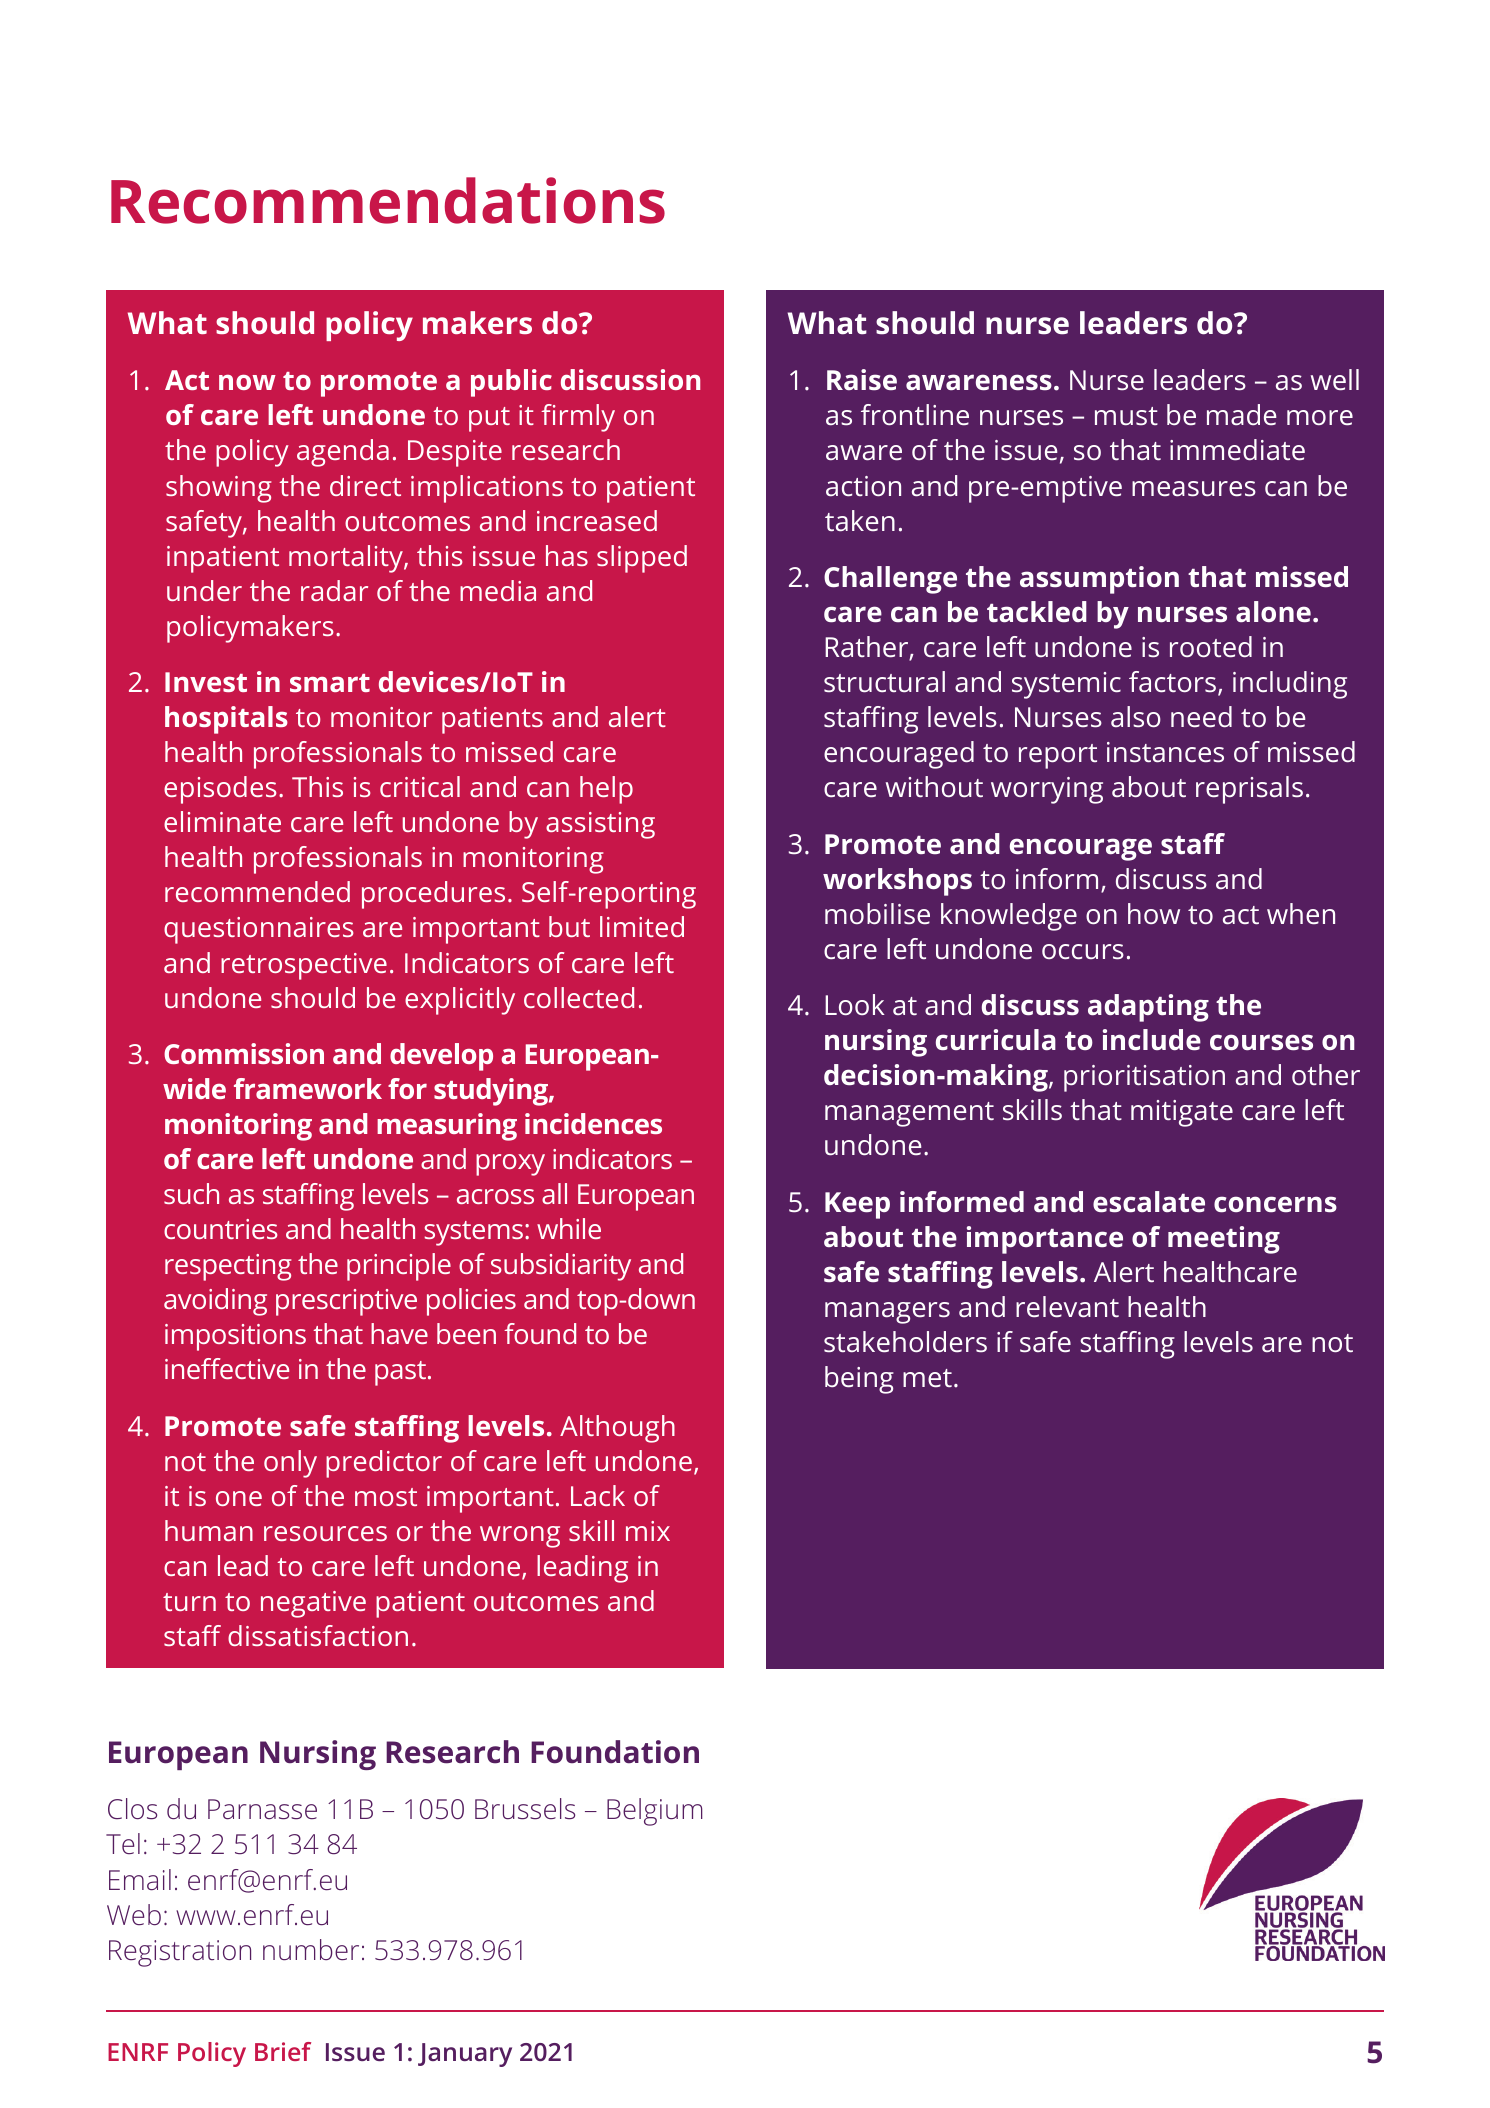 This document has height=2108, width=1490. What do you see at coordinates (655, 1812) in the document?
I see `Belgium` at bounding box center [655, 1812].
